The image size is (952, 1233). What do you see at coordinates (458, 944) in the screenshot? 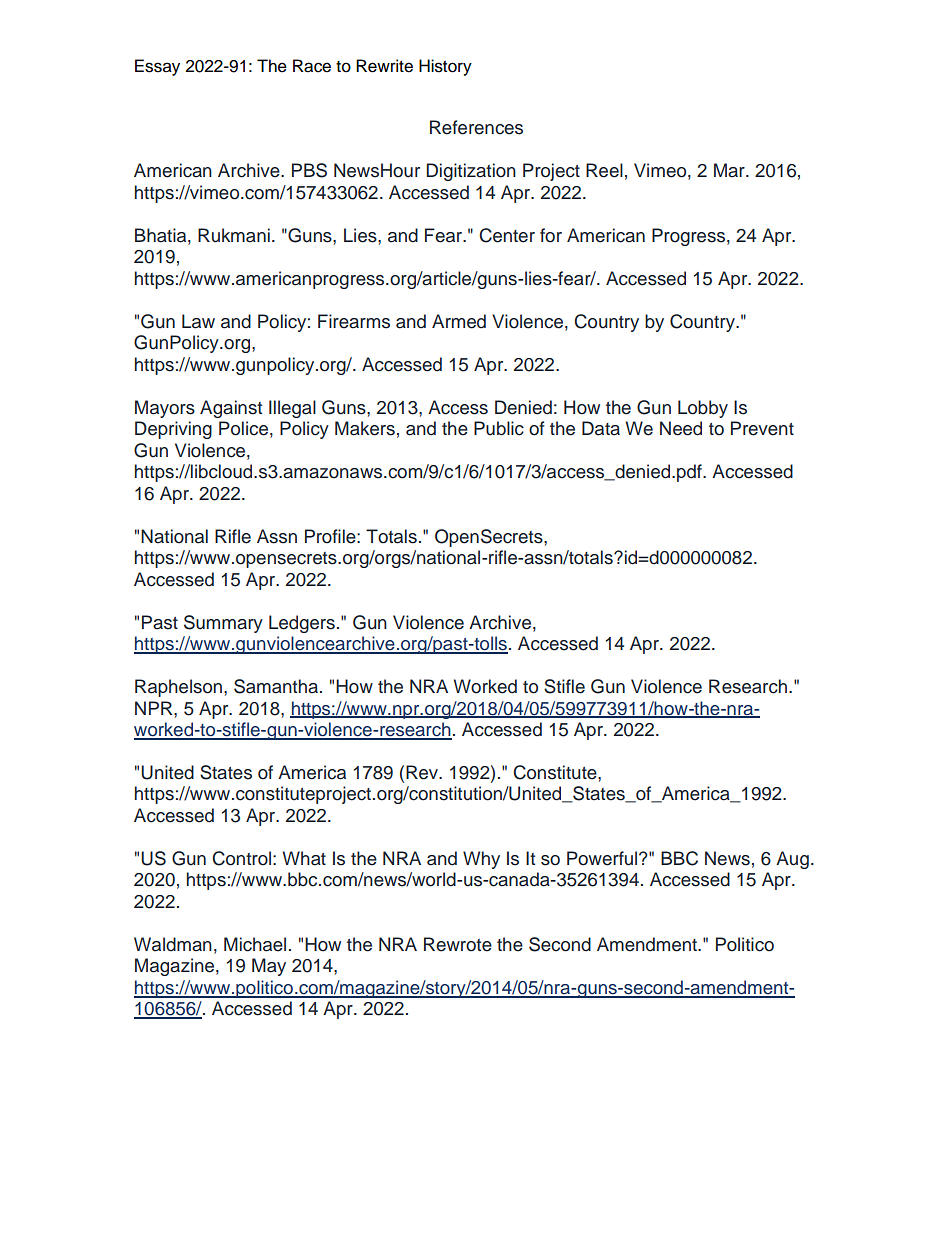
I see `Rewrote` at bounding box center [458, 944].
